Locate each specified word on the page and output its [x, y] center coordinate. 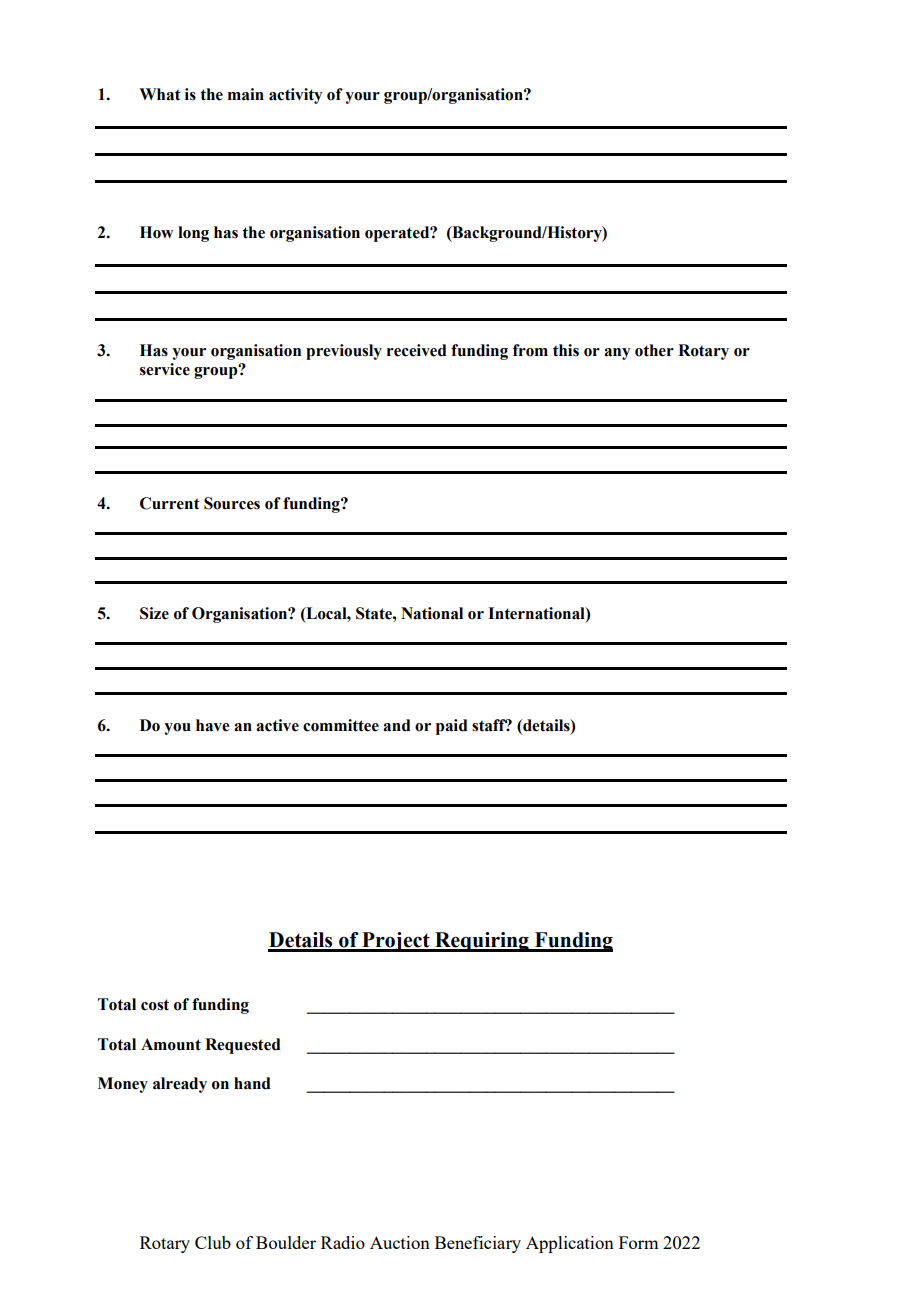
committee [341, 725]
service [165, 369]
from [530, 350]
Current [170, 503]
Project [396, 942]
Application [570, 1244]
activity [295, 96]
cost [155, 1005]
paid [452, 727]
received [417, 350]
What [160, 94]
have [212, 725]
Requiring [482, 942]
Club [213, 1242]
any [617, 354]
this [566, 350]
